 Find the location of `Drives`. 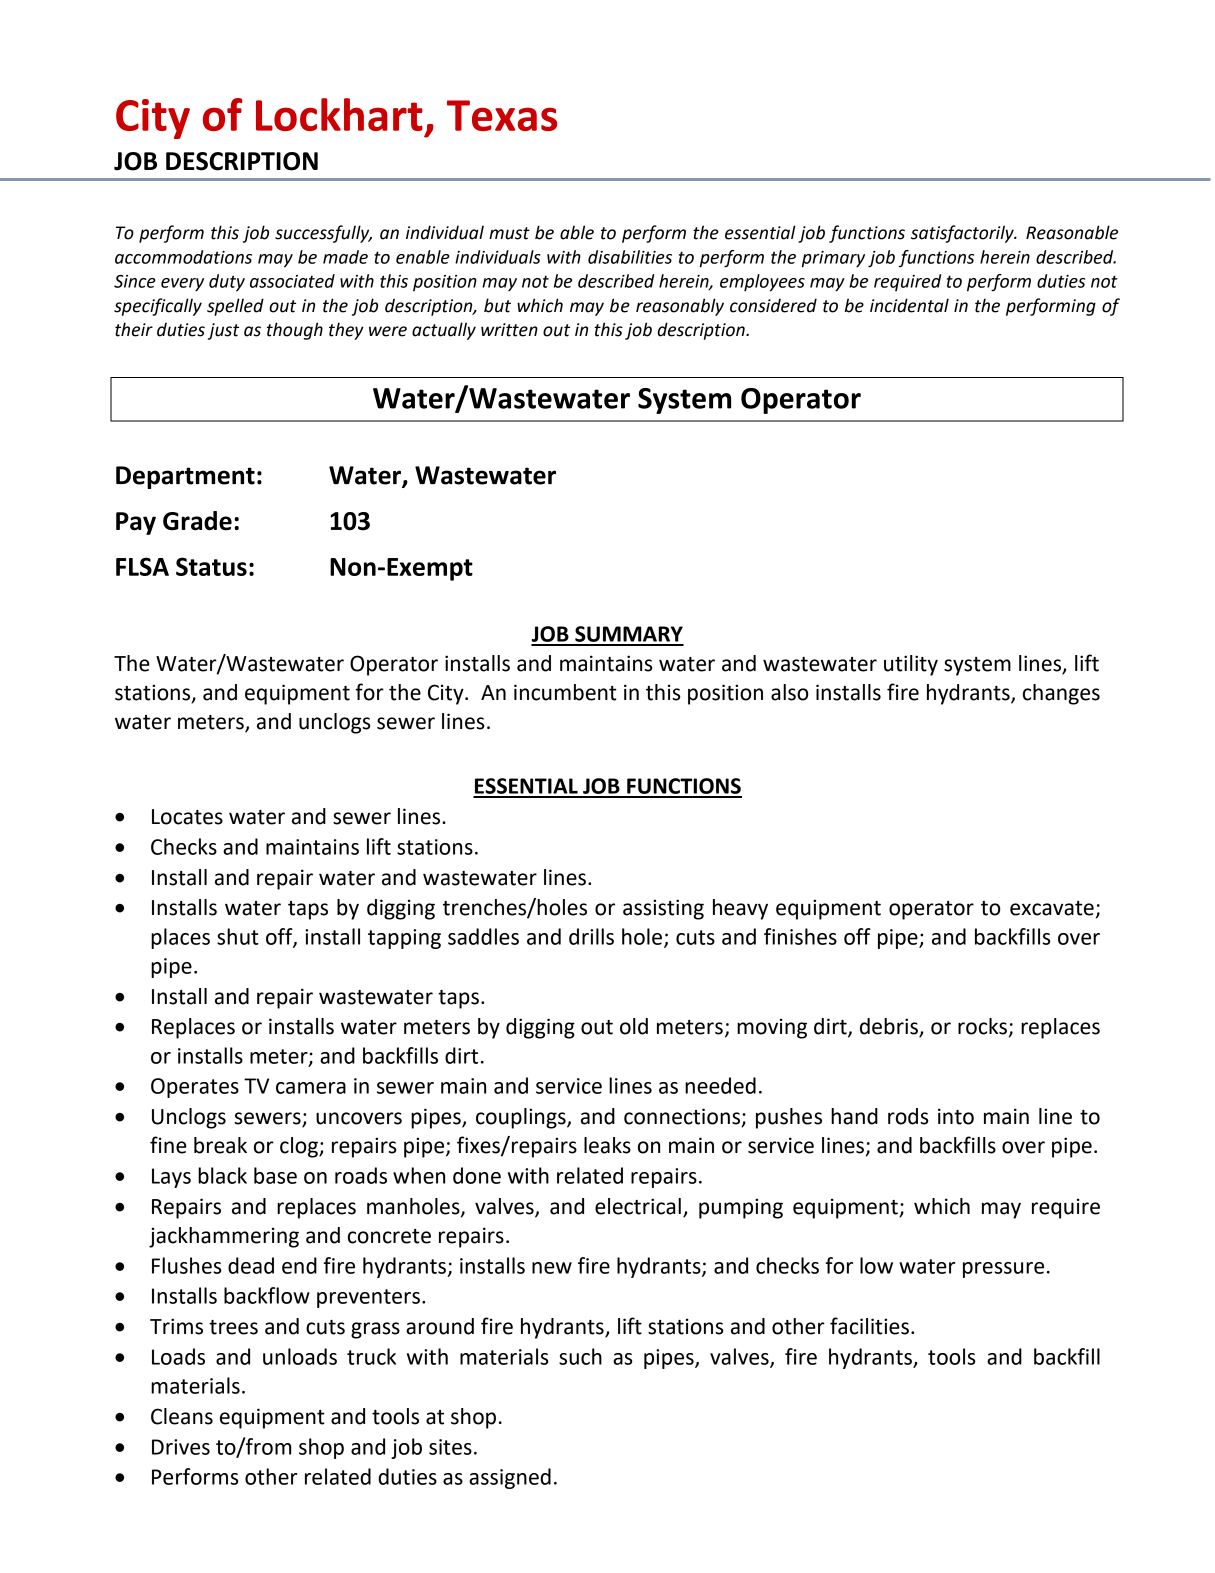

Drives is located at coordinates (181, 1447).
